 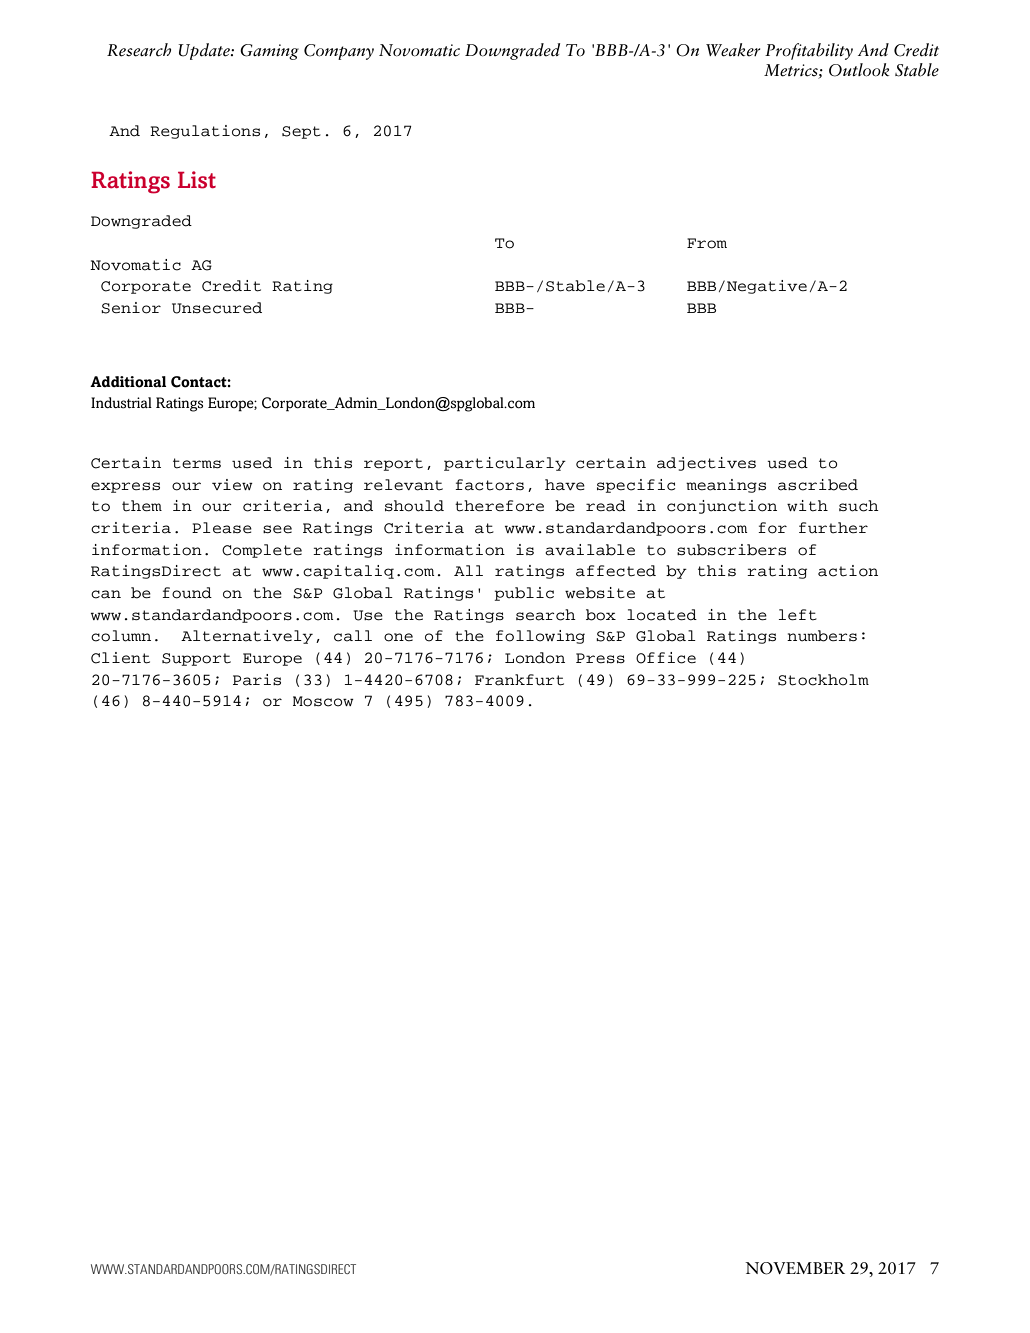 What do you see at coordinates (339, 52) in the screenshot?
I see `Company` at bounding box center [339, 52].
